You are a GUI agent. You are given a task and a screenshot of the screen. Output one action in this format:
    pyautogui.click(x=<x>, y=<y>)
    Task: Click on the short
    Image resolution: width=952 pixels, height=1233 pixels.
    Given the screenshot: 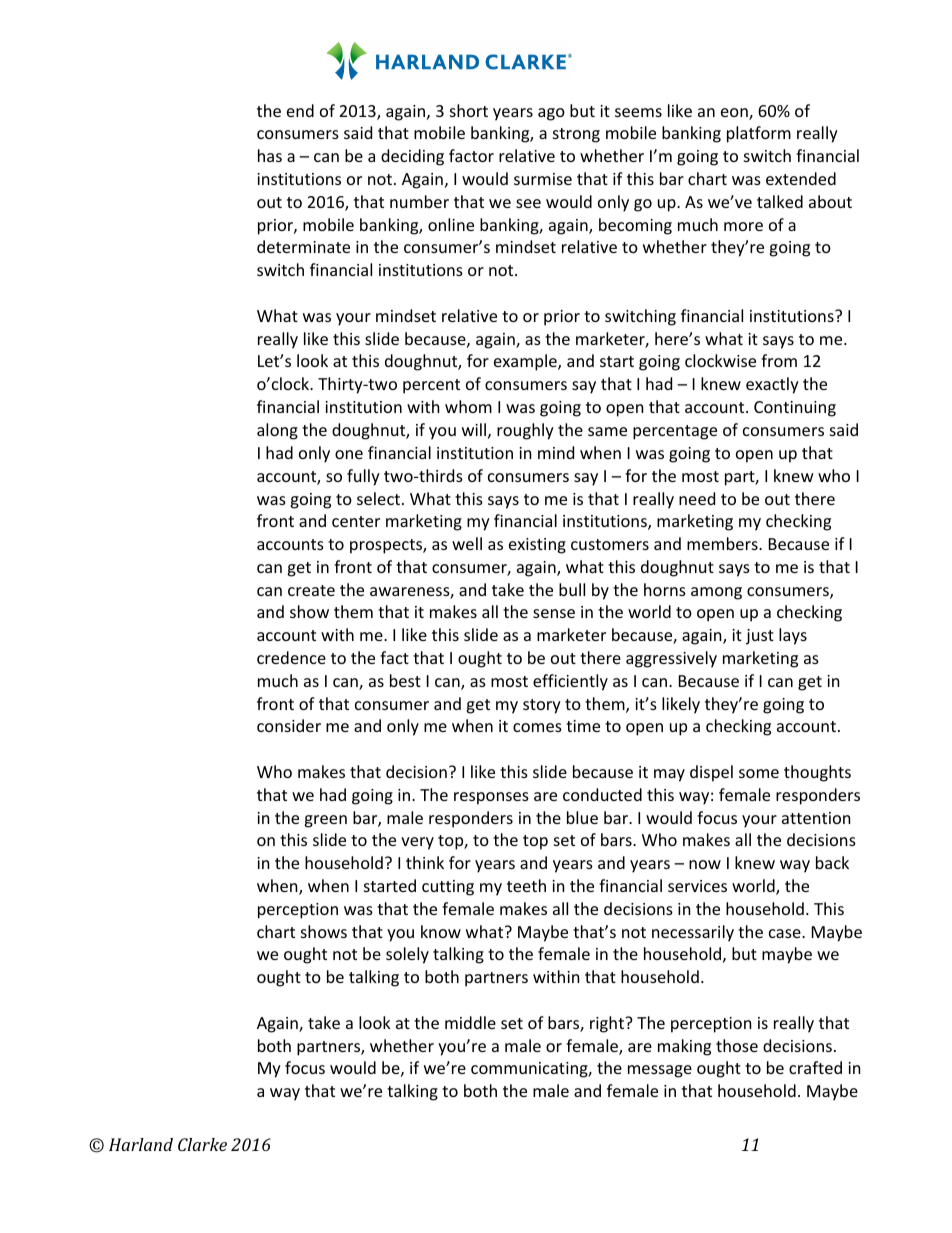 What is the action you would take?
    pyautogui.click(x=469, y=110)
